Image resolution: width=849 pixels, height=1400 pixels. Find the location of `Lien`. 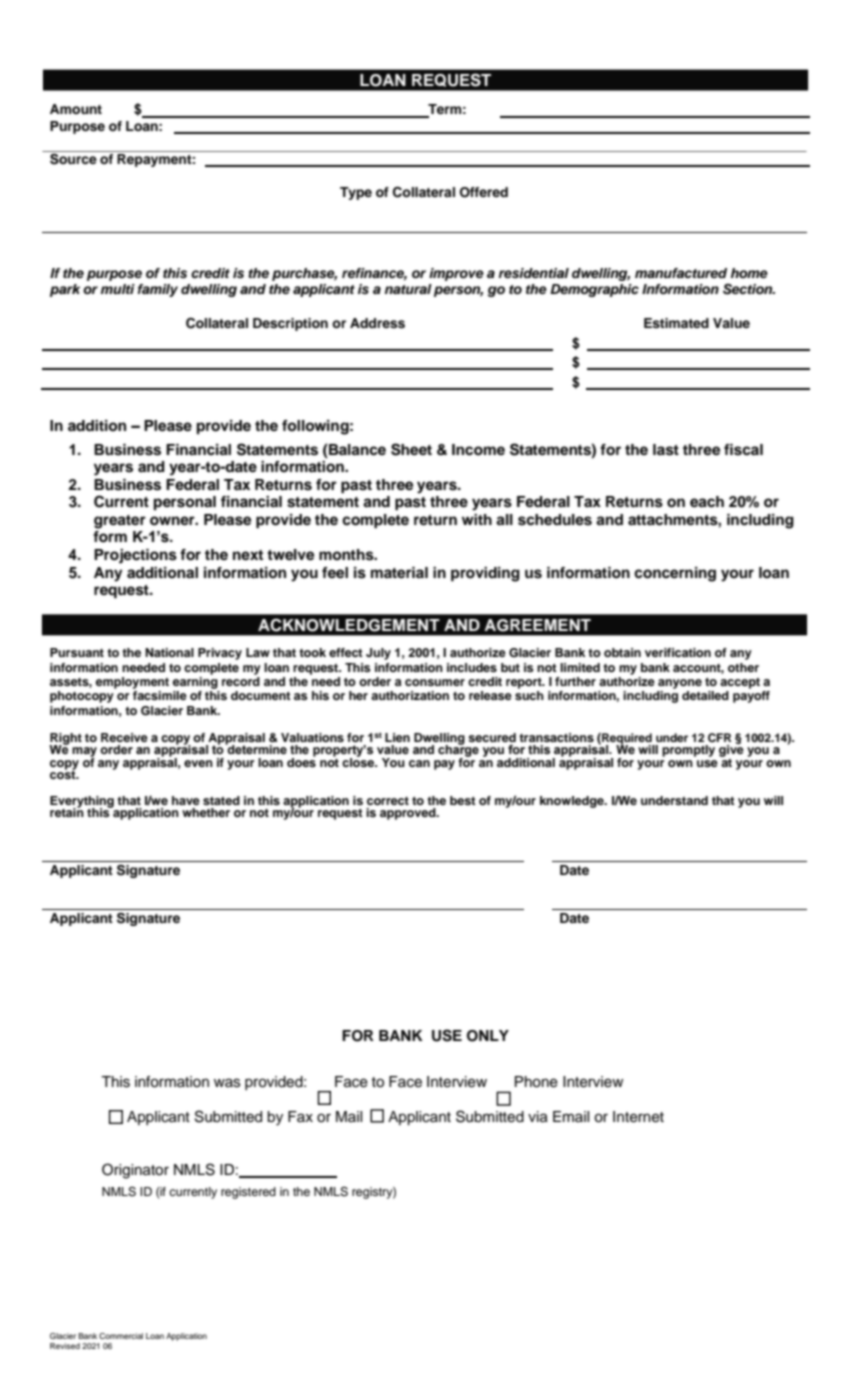

Lien is located at coordinates (397, 737).
